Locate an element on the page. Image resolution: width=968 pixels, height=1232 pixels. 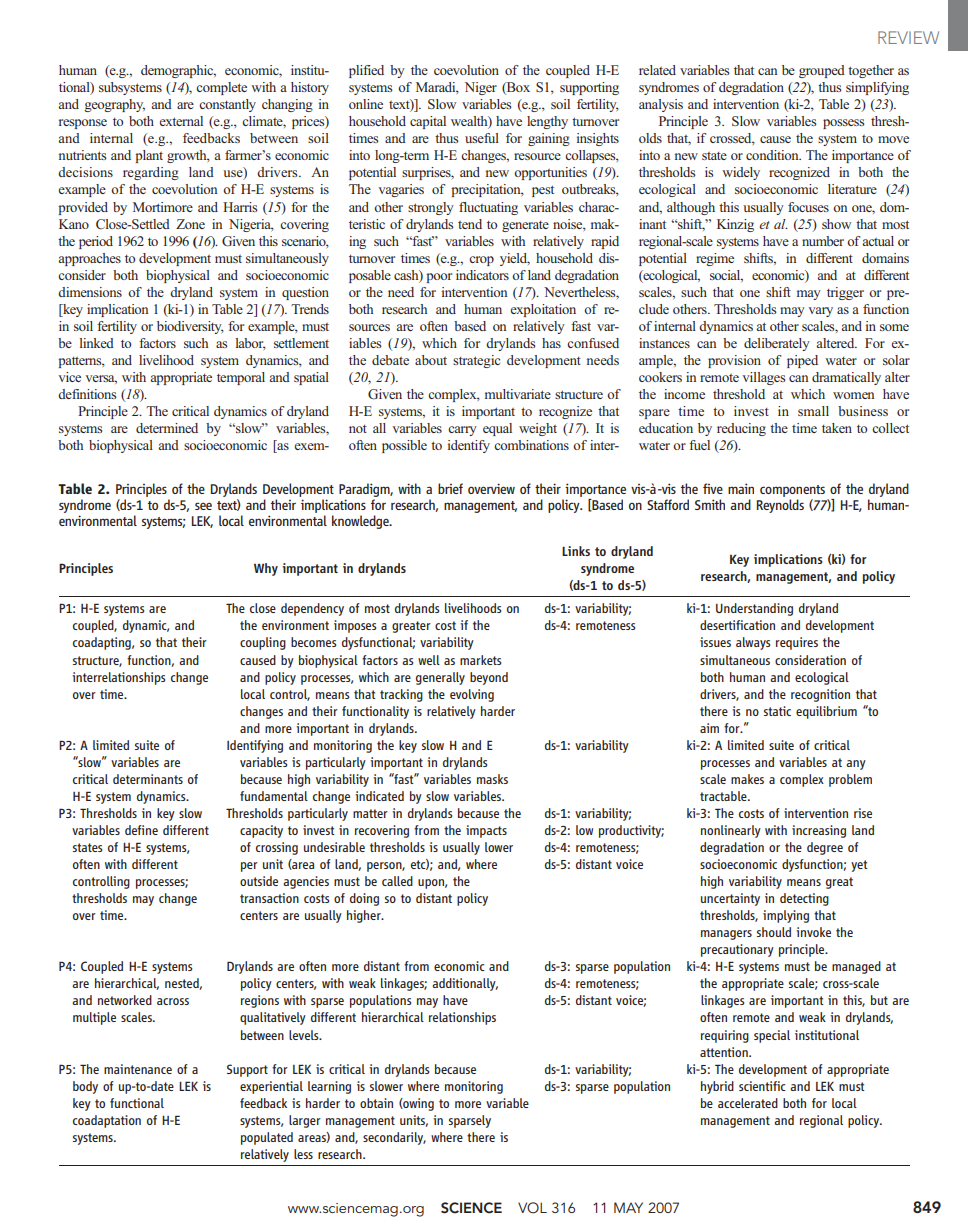
biodiversity is located at coordinates (190, 327).
